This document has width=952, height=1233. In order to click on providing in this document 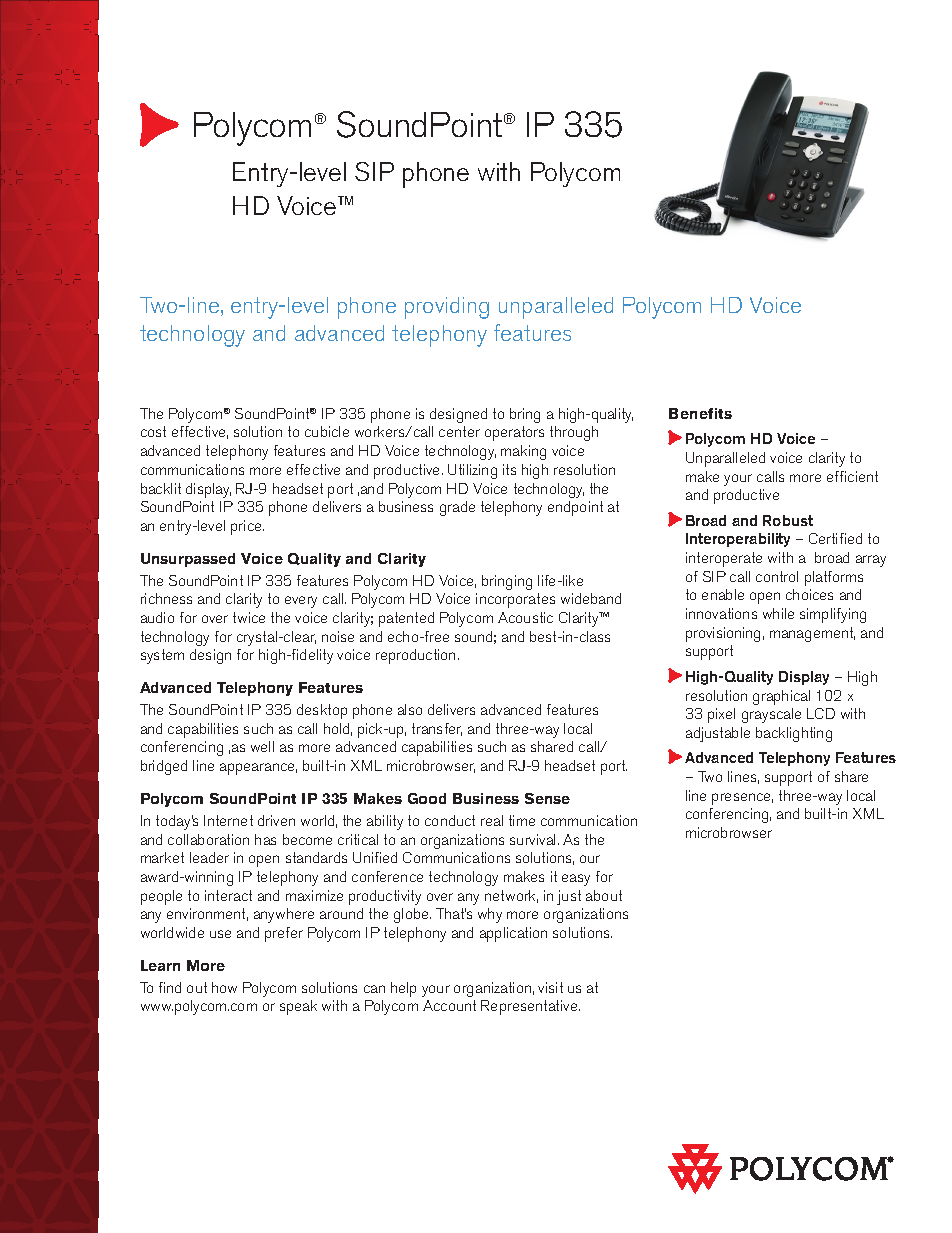, I will do `click(447, 308)`.
